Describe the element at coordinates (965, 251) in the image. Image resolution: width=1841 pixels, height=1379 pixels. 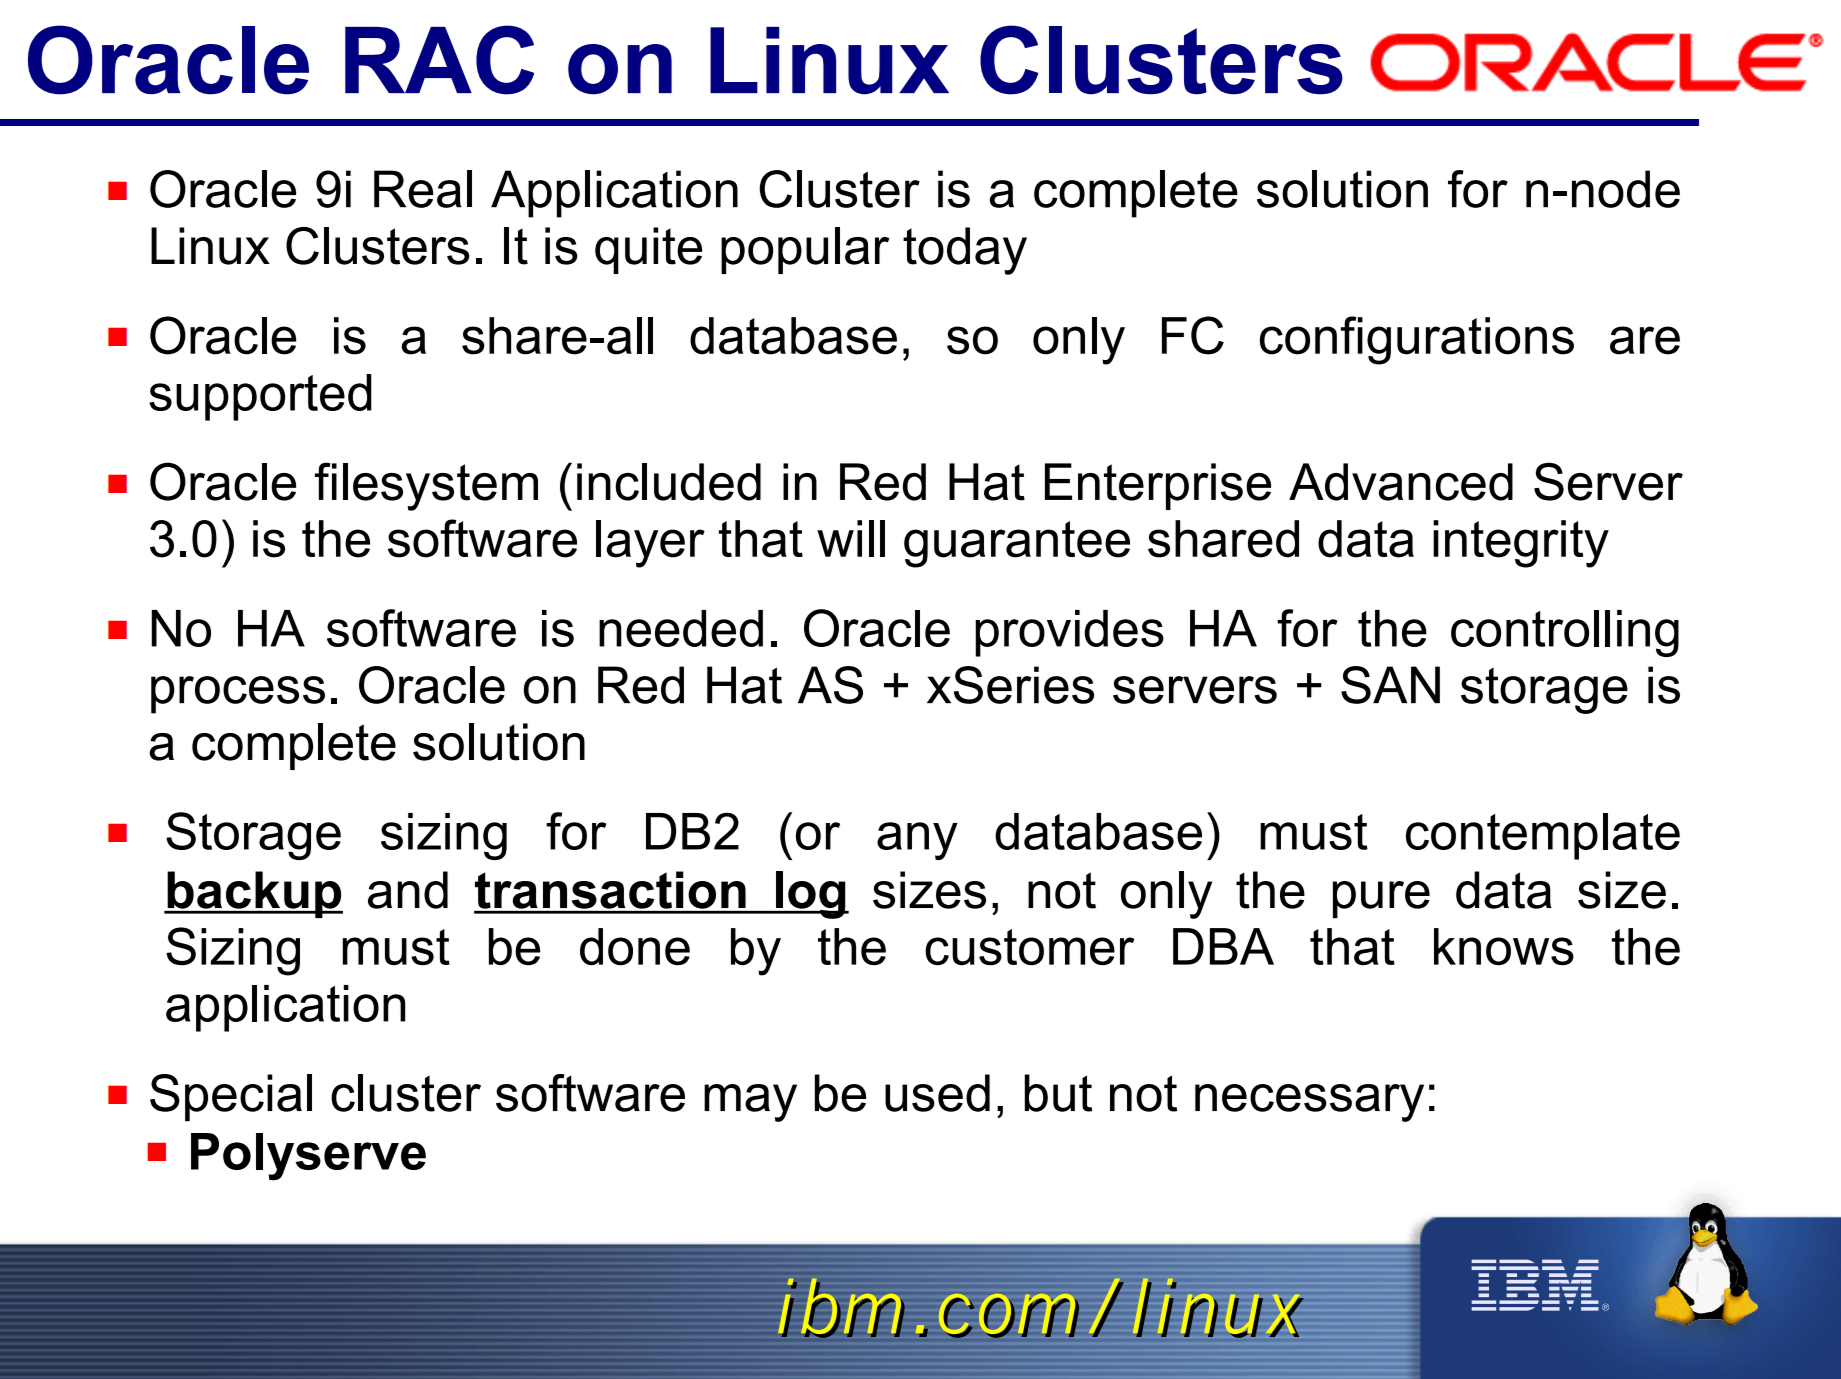
I see `today` at that location.
